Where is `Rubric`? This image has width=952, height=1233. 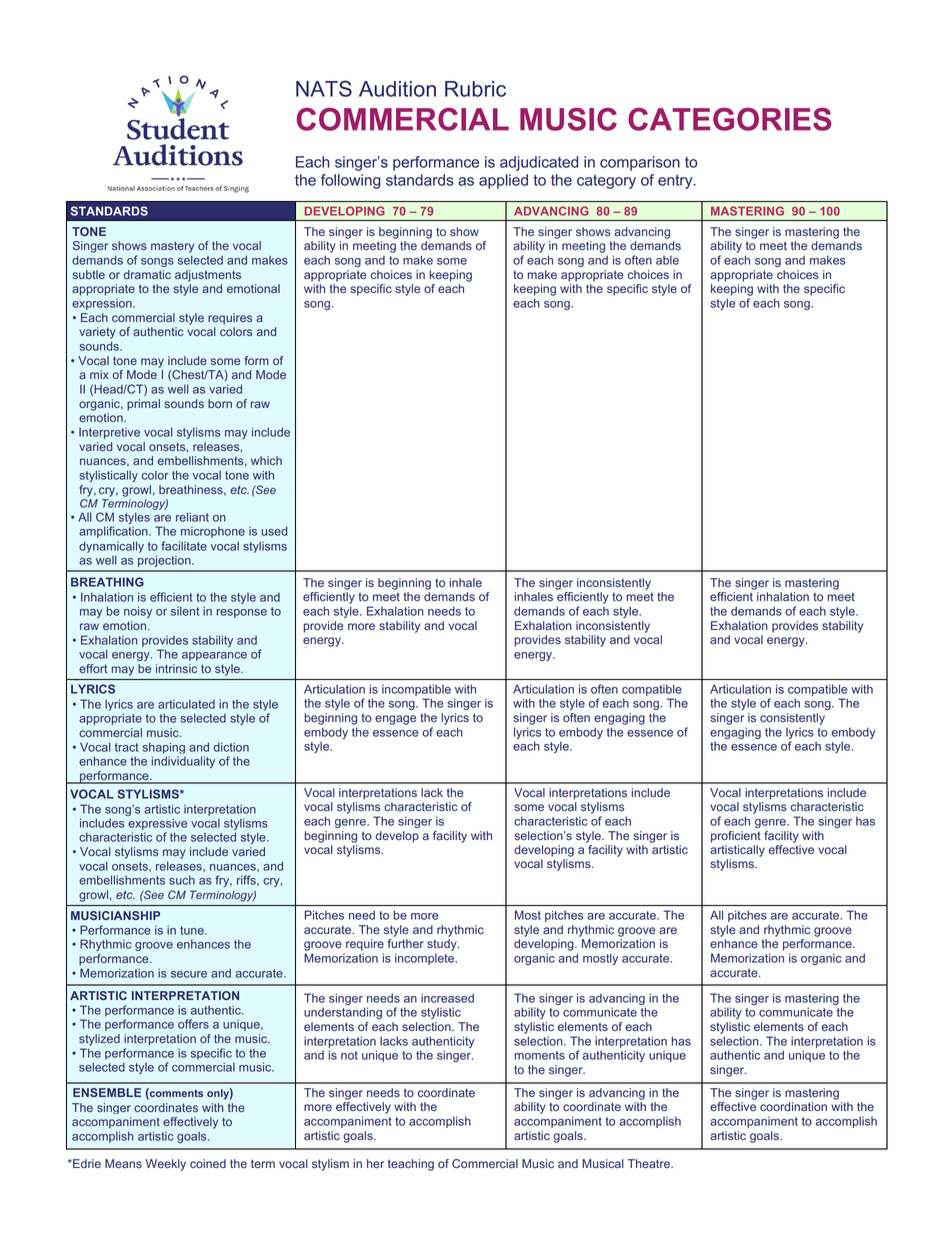
Rubric is located at coordinates (475, 89).
